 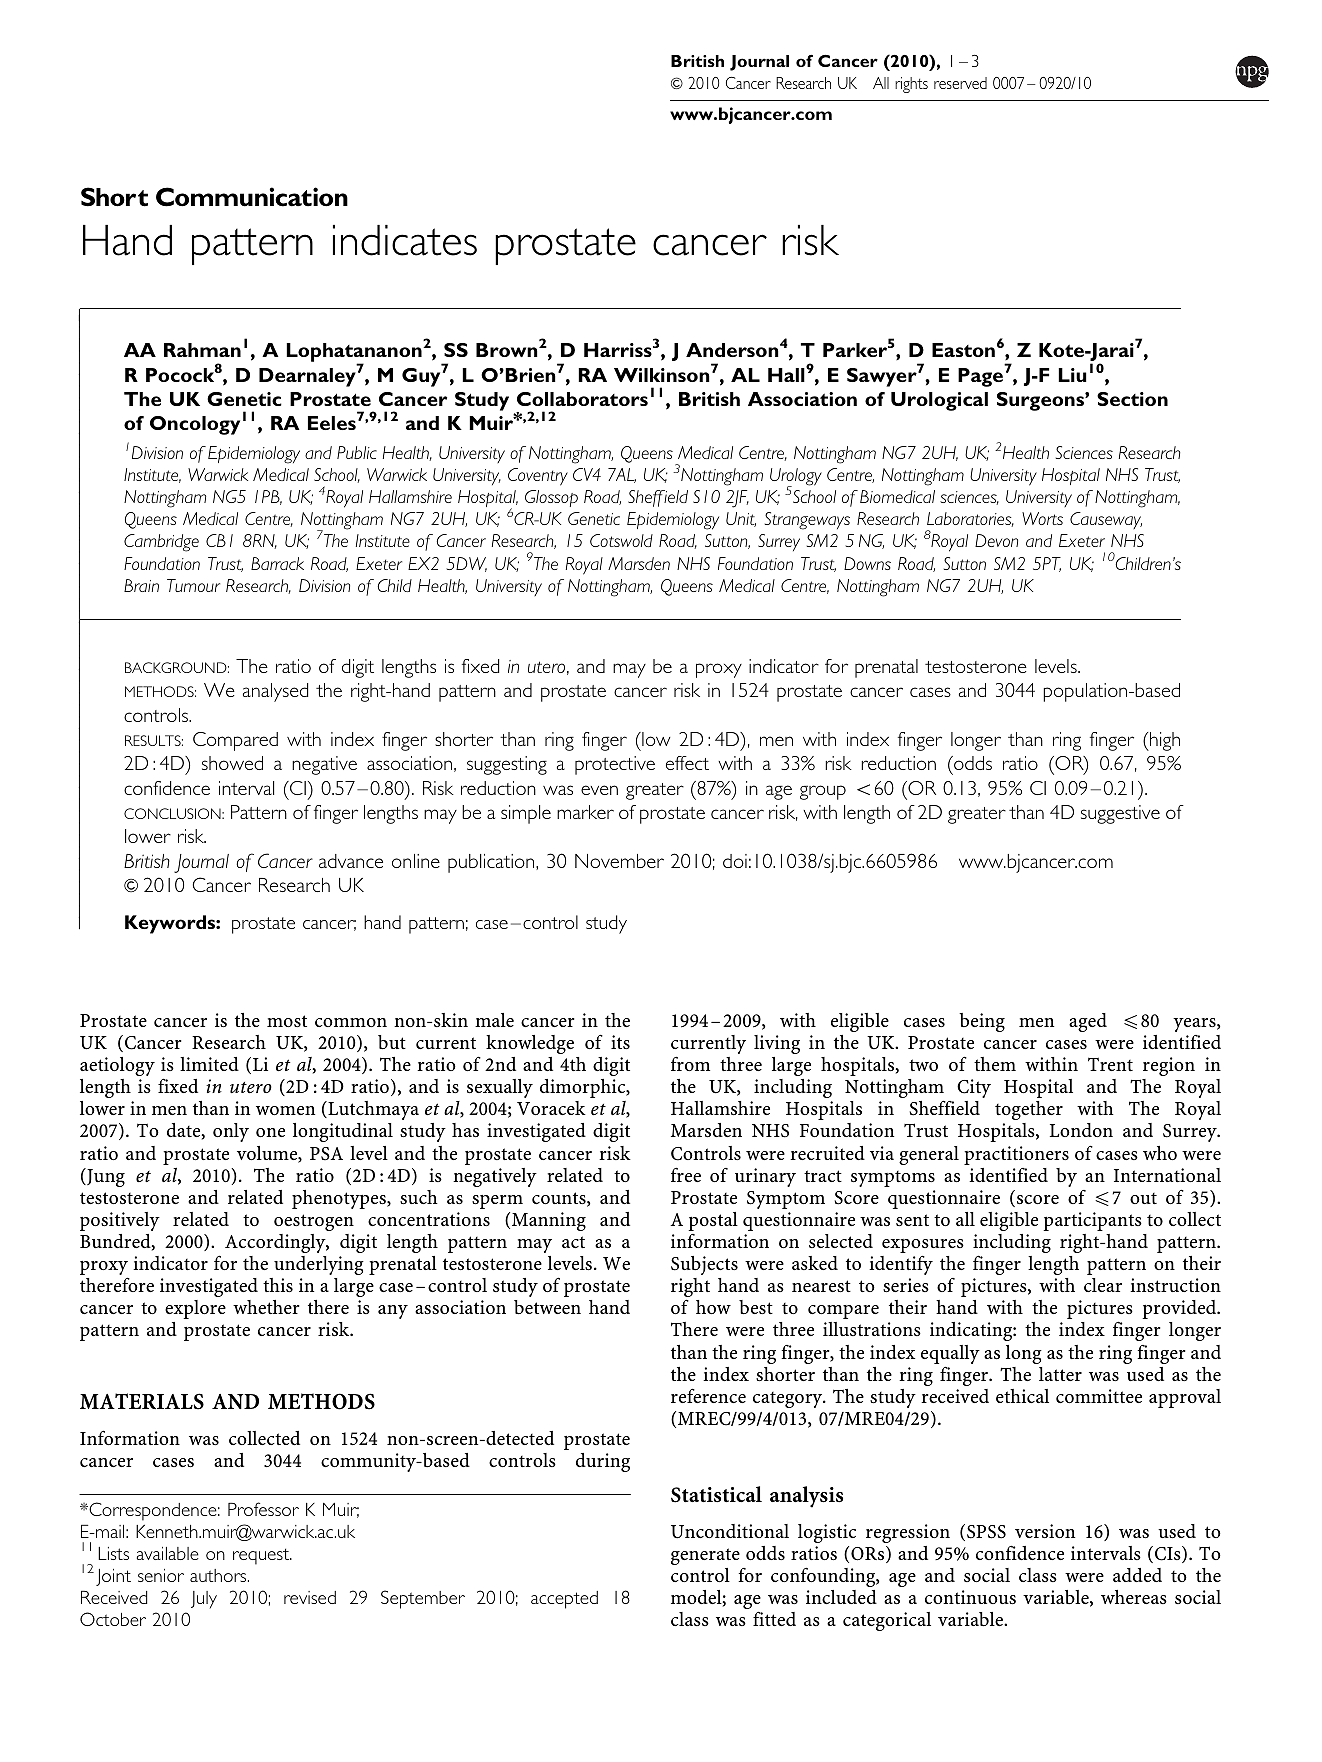 I want to click on together, so click(x=1029, y=1110).
